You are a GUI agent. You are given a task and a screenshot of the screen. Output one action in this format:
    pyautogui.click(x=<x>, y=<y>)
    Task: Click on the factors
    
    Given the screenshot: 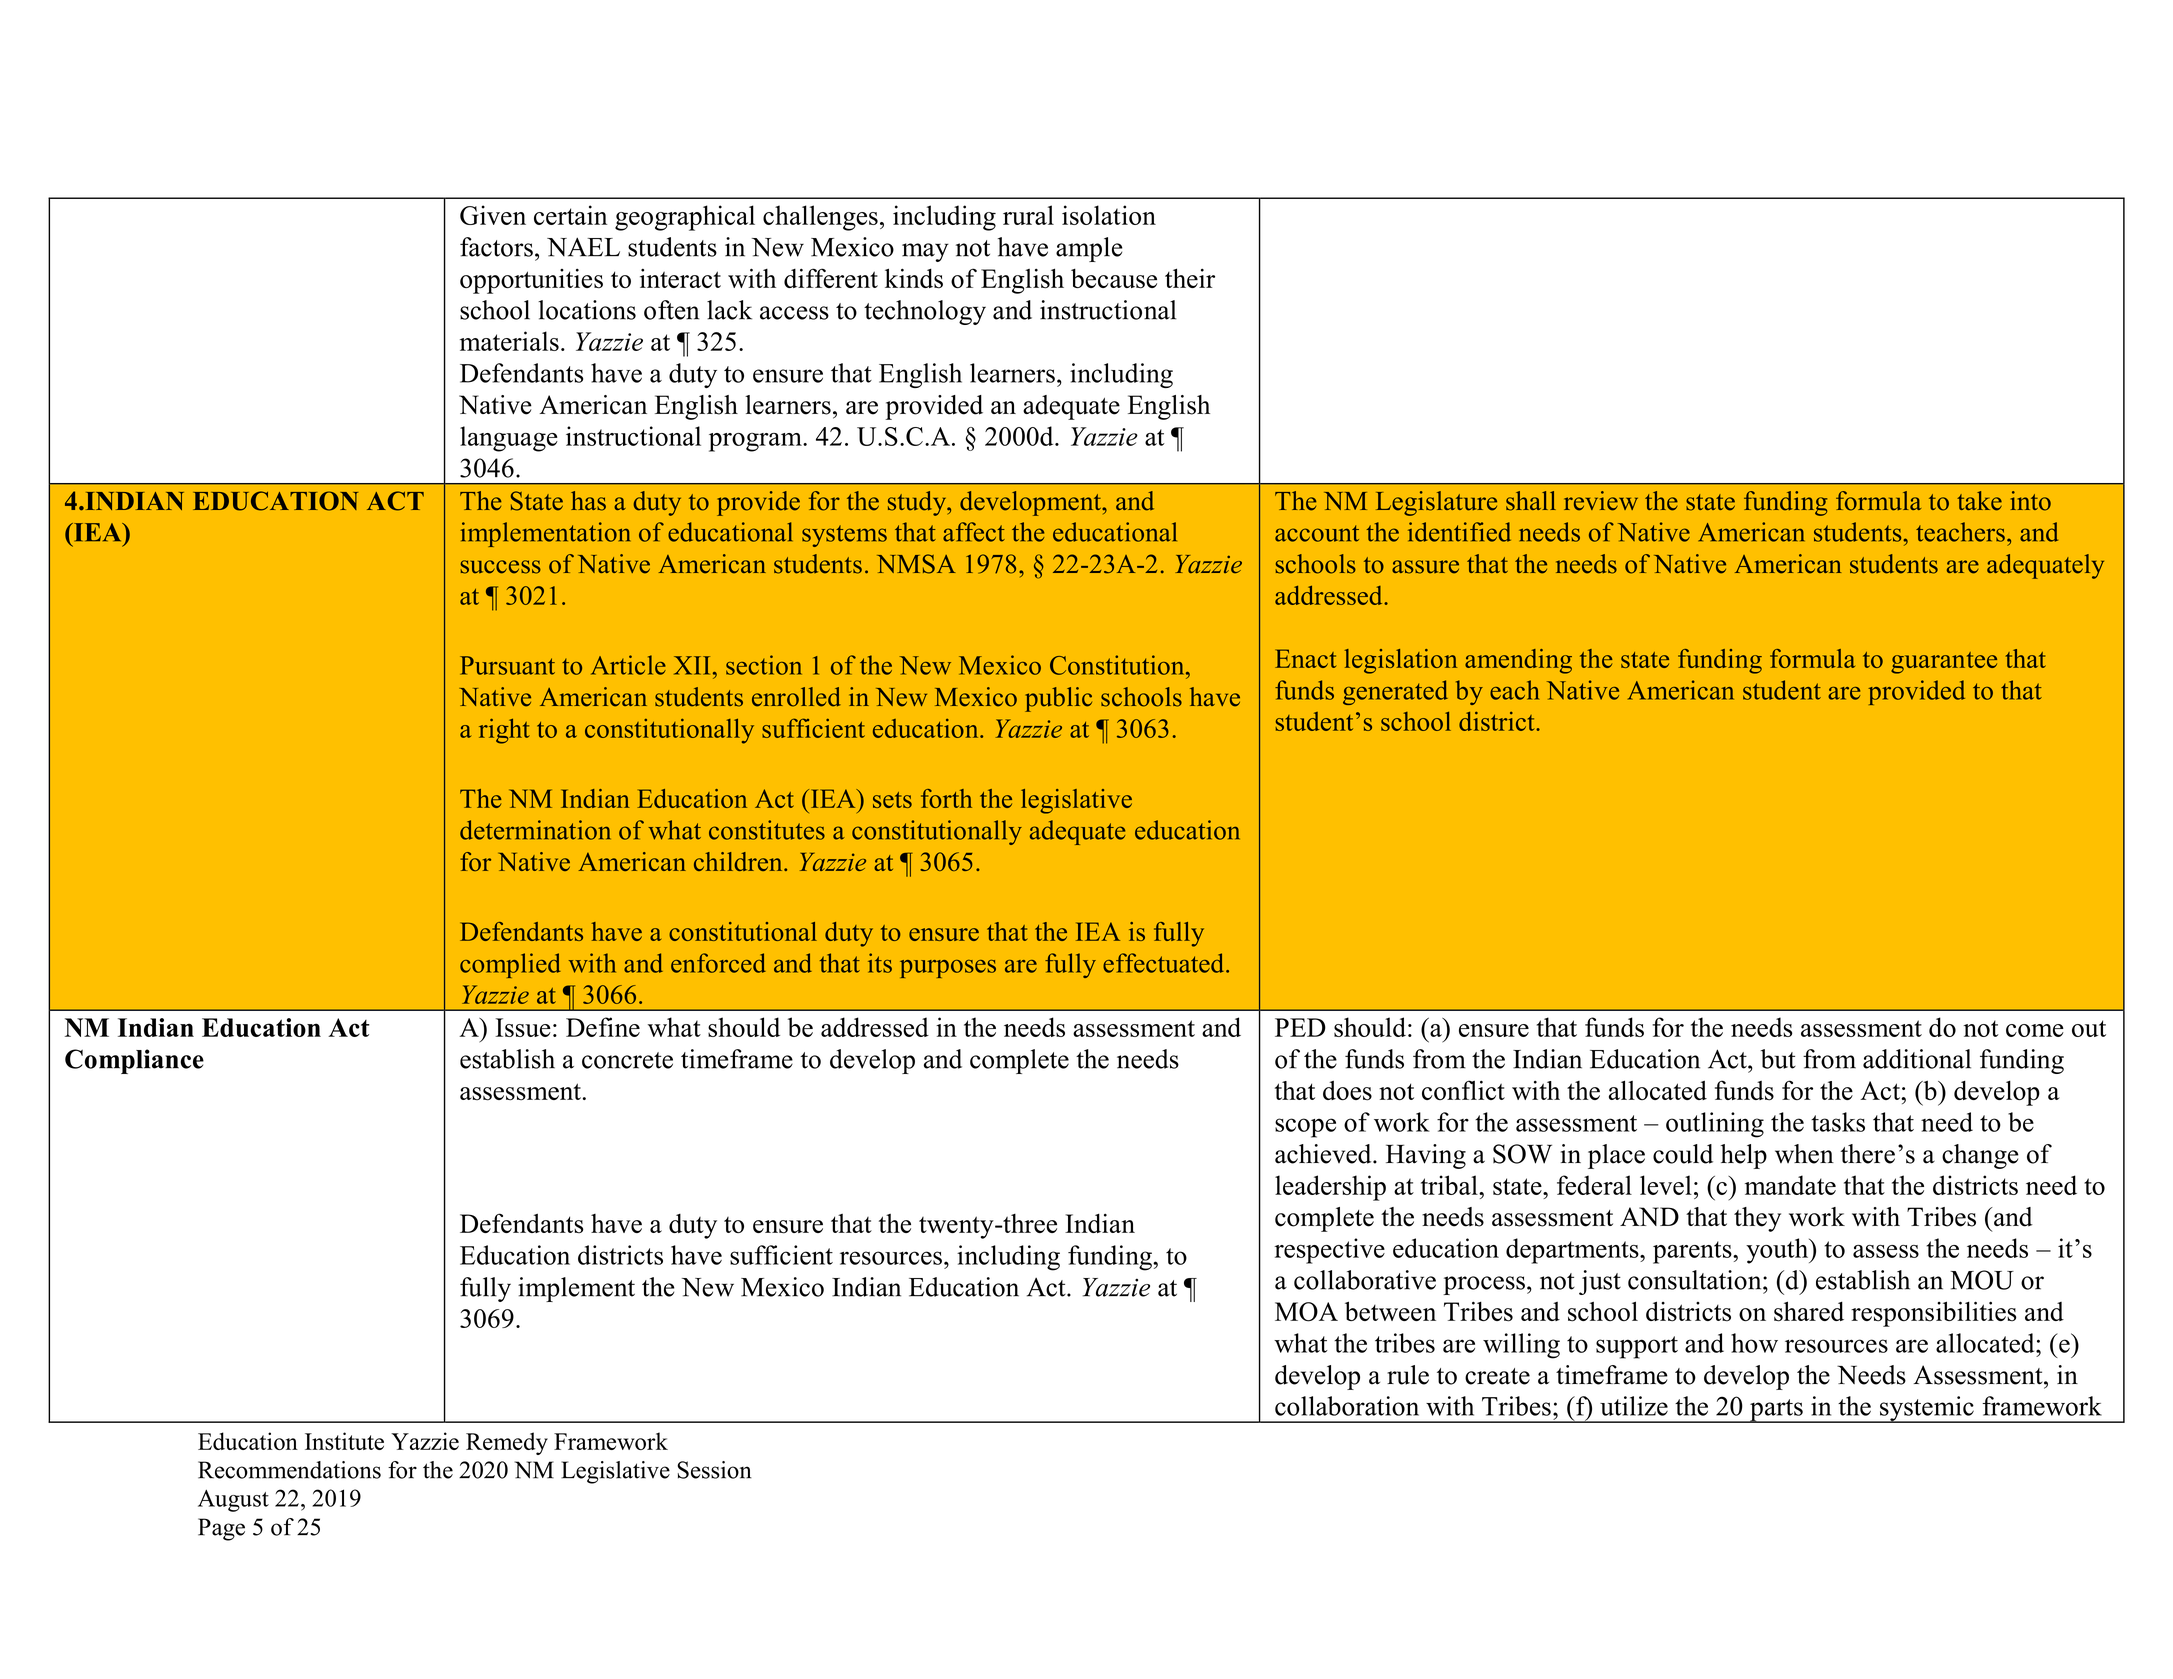 What is the action you would take?
    pyautogui.click(x=496, y=247)
